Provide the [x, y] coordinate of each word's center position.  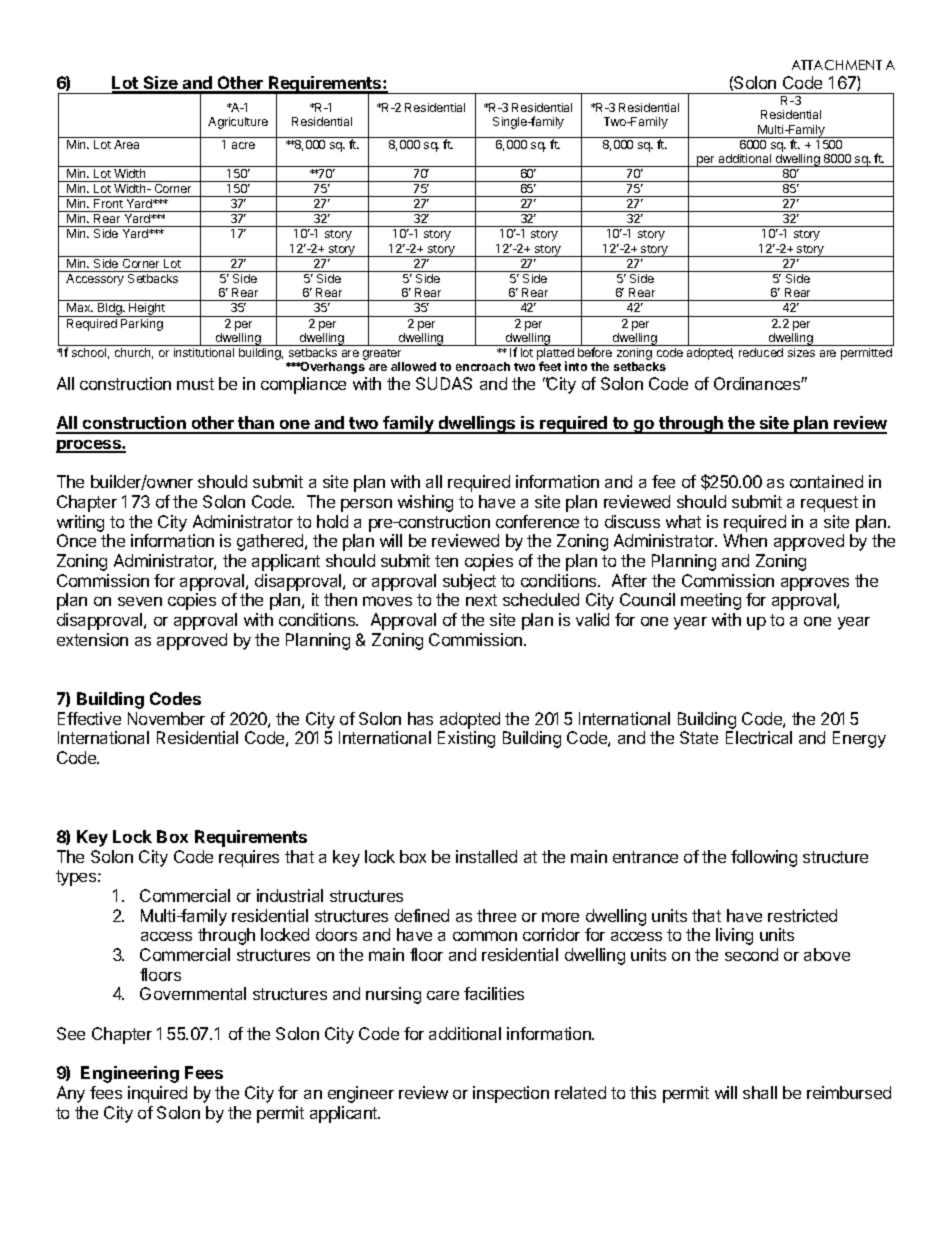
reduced [761, 352]
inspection [511, 1094]
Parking [142, 325]
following [764, 858]
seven [140, 601]
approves [815, 584]
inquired [157, 1094]
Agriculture [238, 123]
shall [760, 1092]
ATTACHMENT [837, 65]
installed [486, 856]
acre [243, 145]
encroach [483, 366]
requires [249, 858]
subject [469, 582]
